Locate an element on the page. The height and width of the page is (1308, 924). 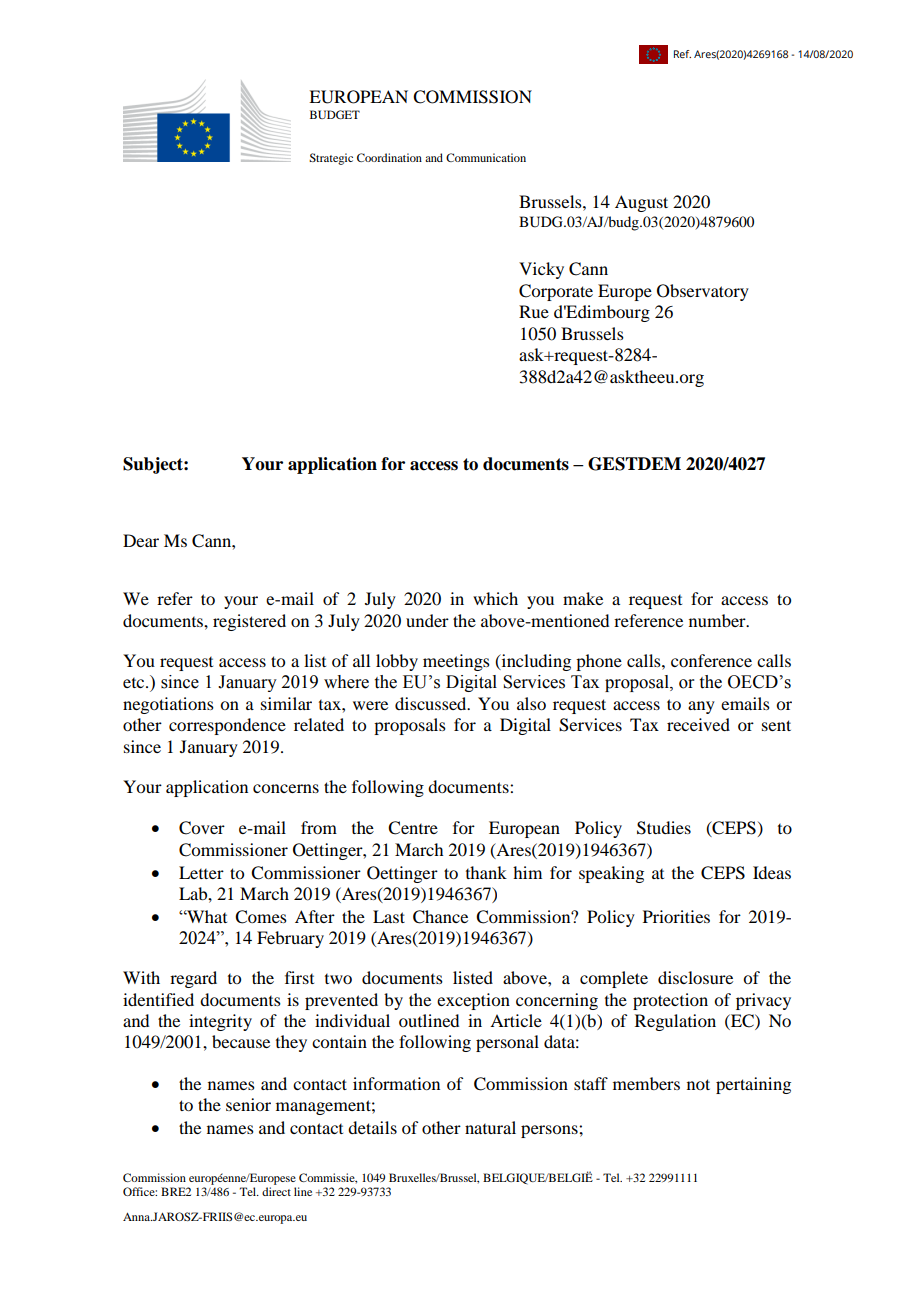
Strategic is located at coordinates (331, 159).
